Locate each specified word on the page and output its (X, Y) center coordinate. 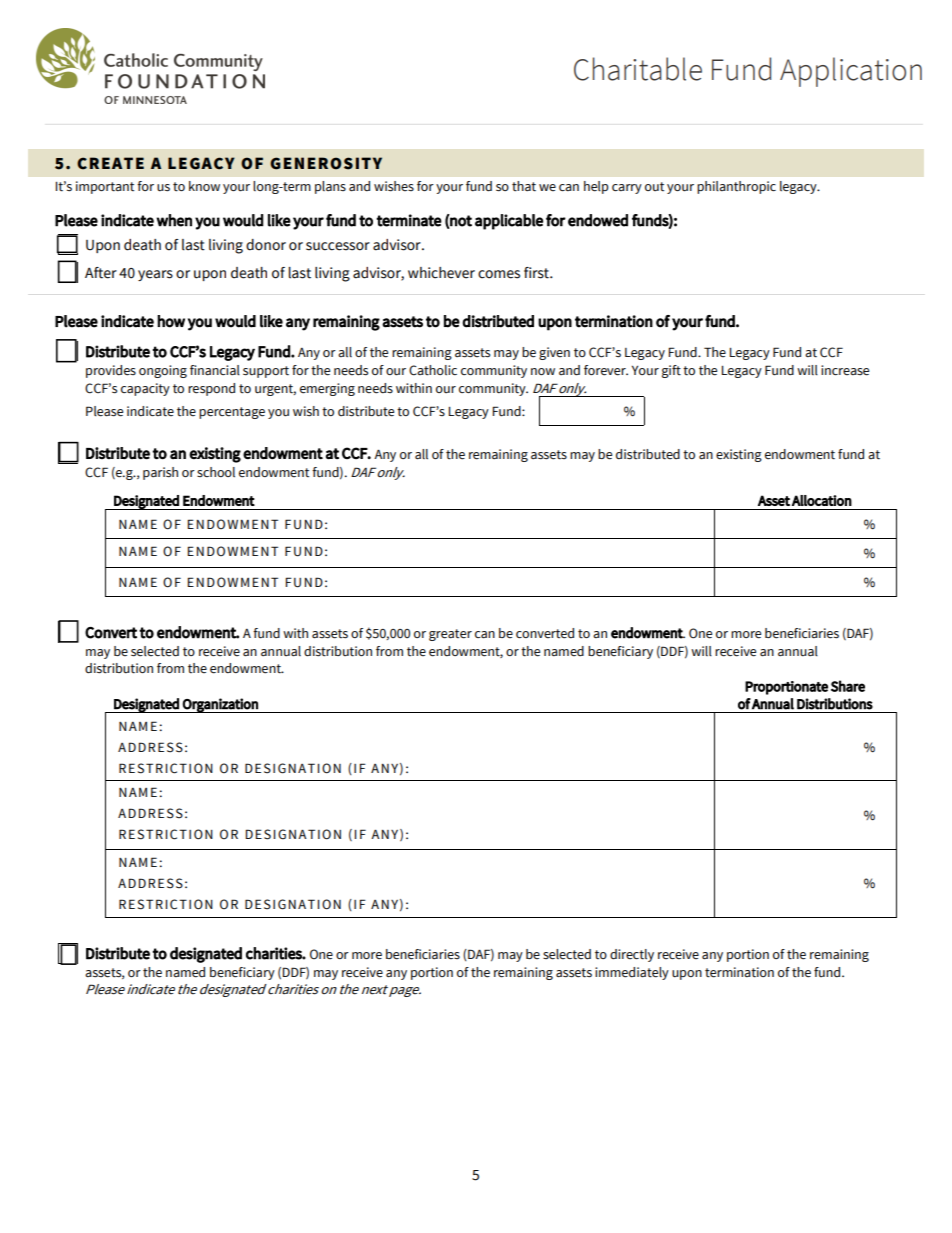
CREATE (110, 163)
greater (450, 635)
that (524, 186)
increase (845, 370)
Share (848, 686)
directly (632, 955)
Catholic (433, 370)
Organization (220, 705)
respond (211, 389)
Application (851, 72)
